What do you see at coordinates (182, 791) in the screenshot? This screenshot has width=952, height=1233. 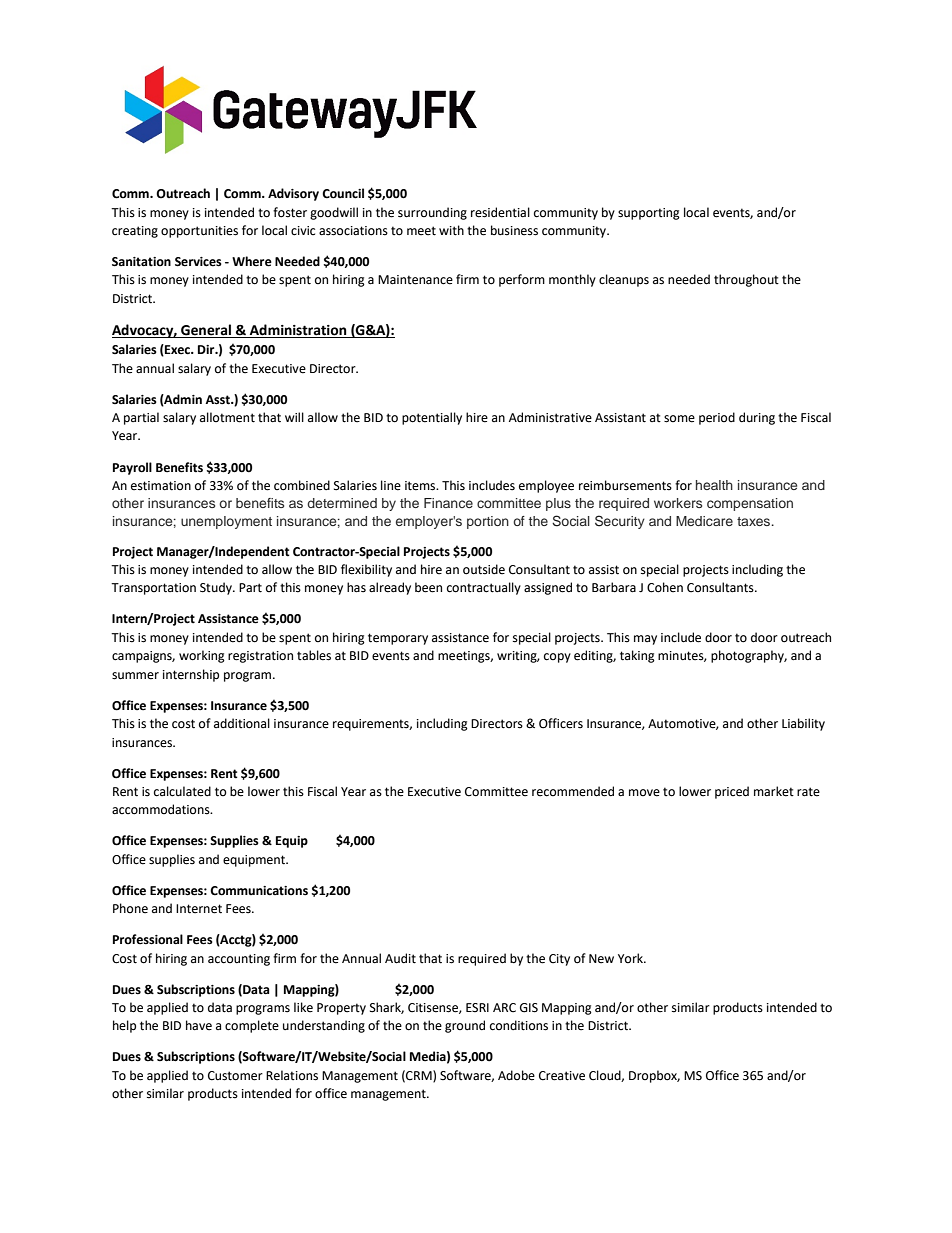 I see `calculated` at bounding box center [182, 791].
